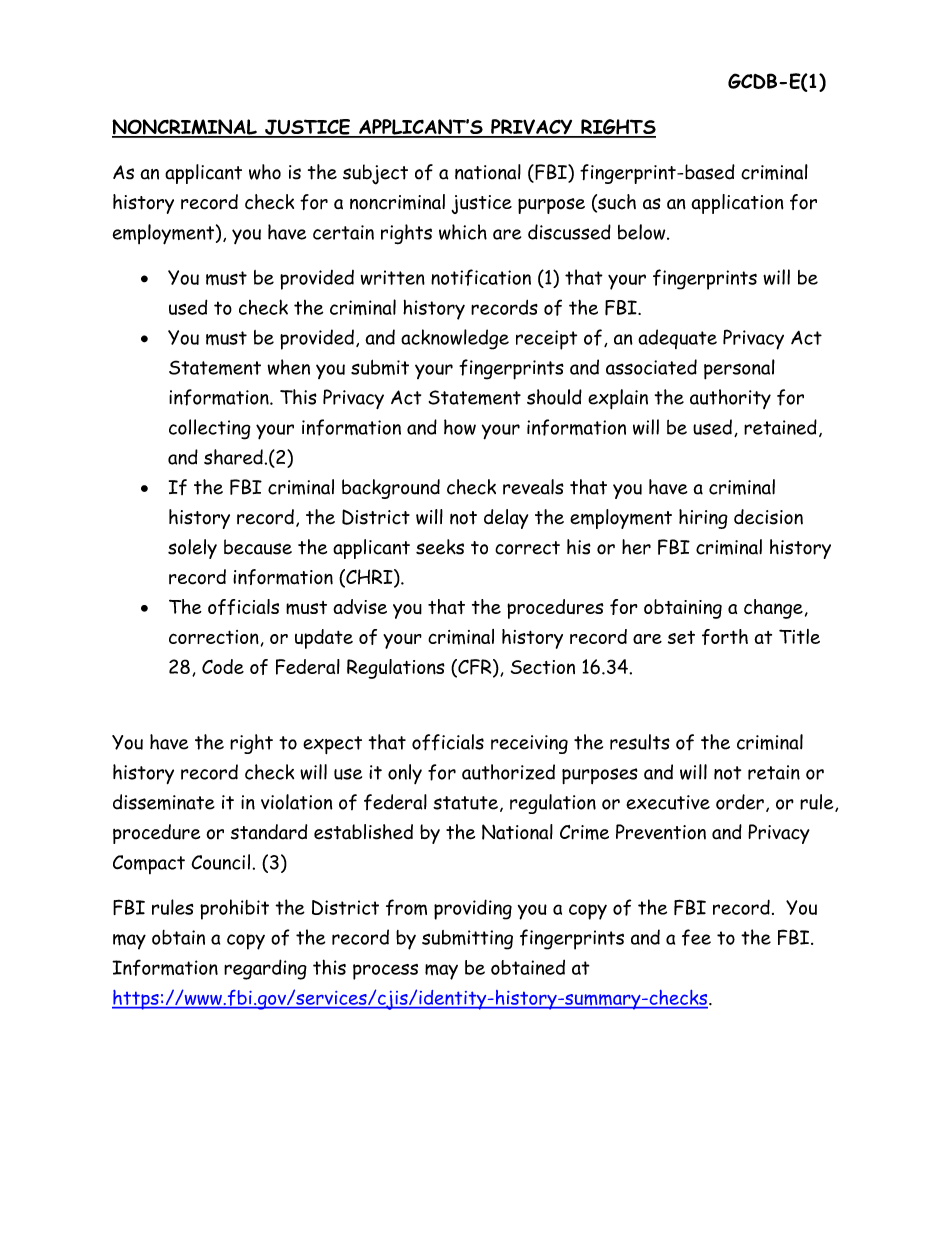 The width and height of the screenshot is (952, 1233). I want to click on solely, so click(192, 549).
